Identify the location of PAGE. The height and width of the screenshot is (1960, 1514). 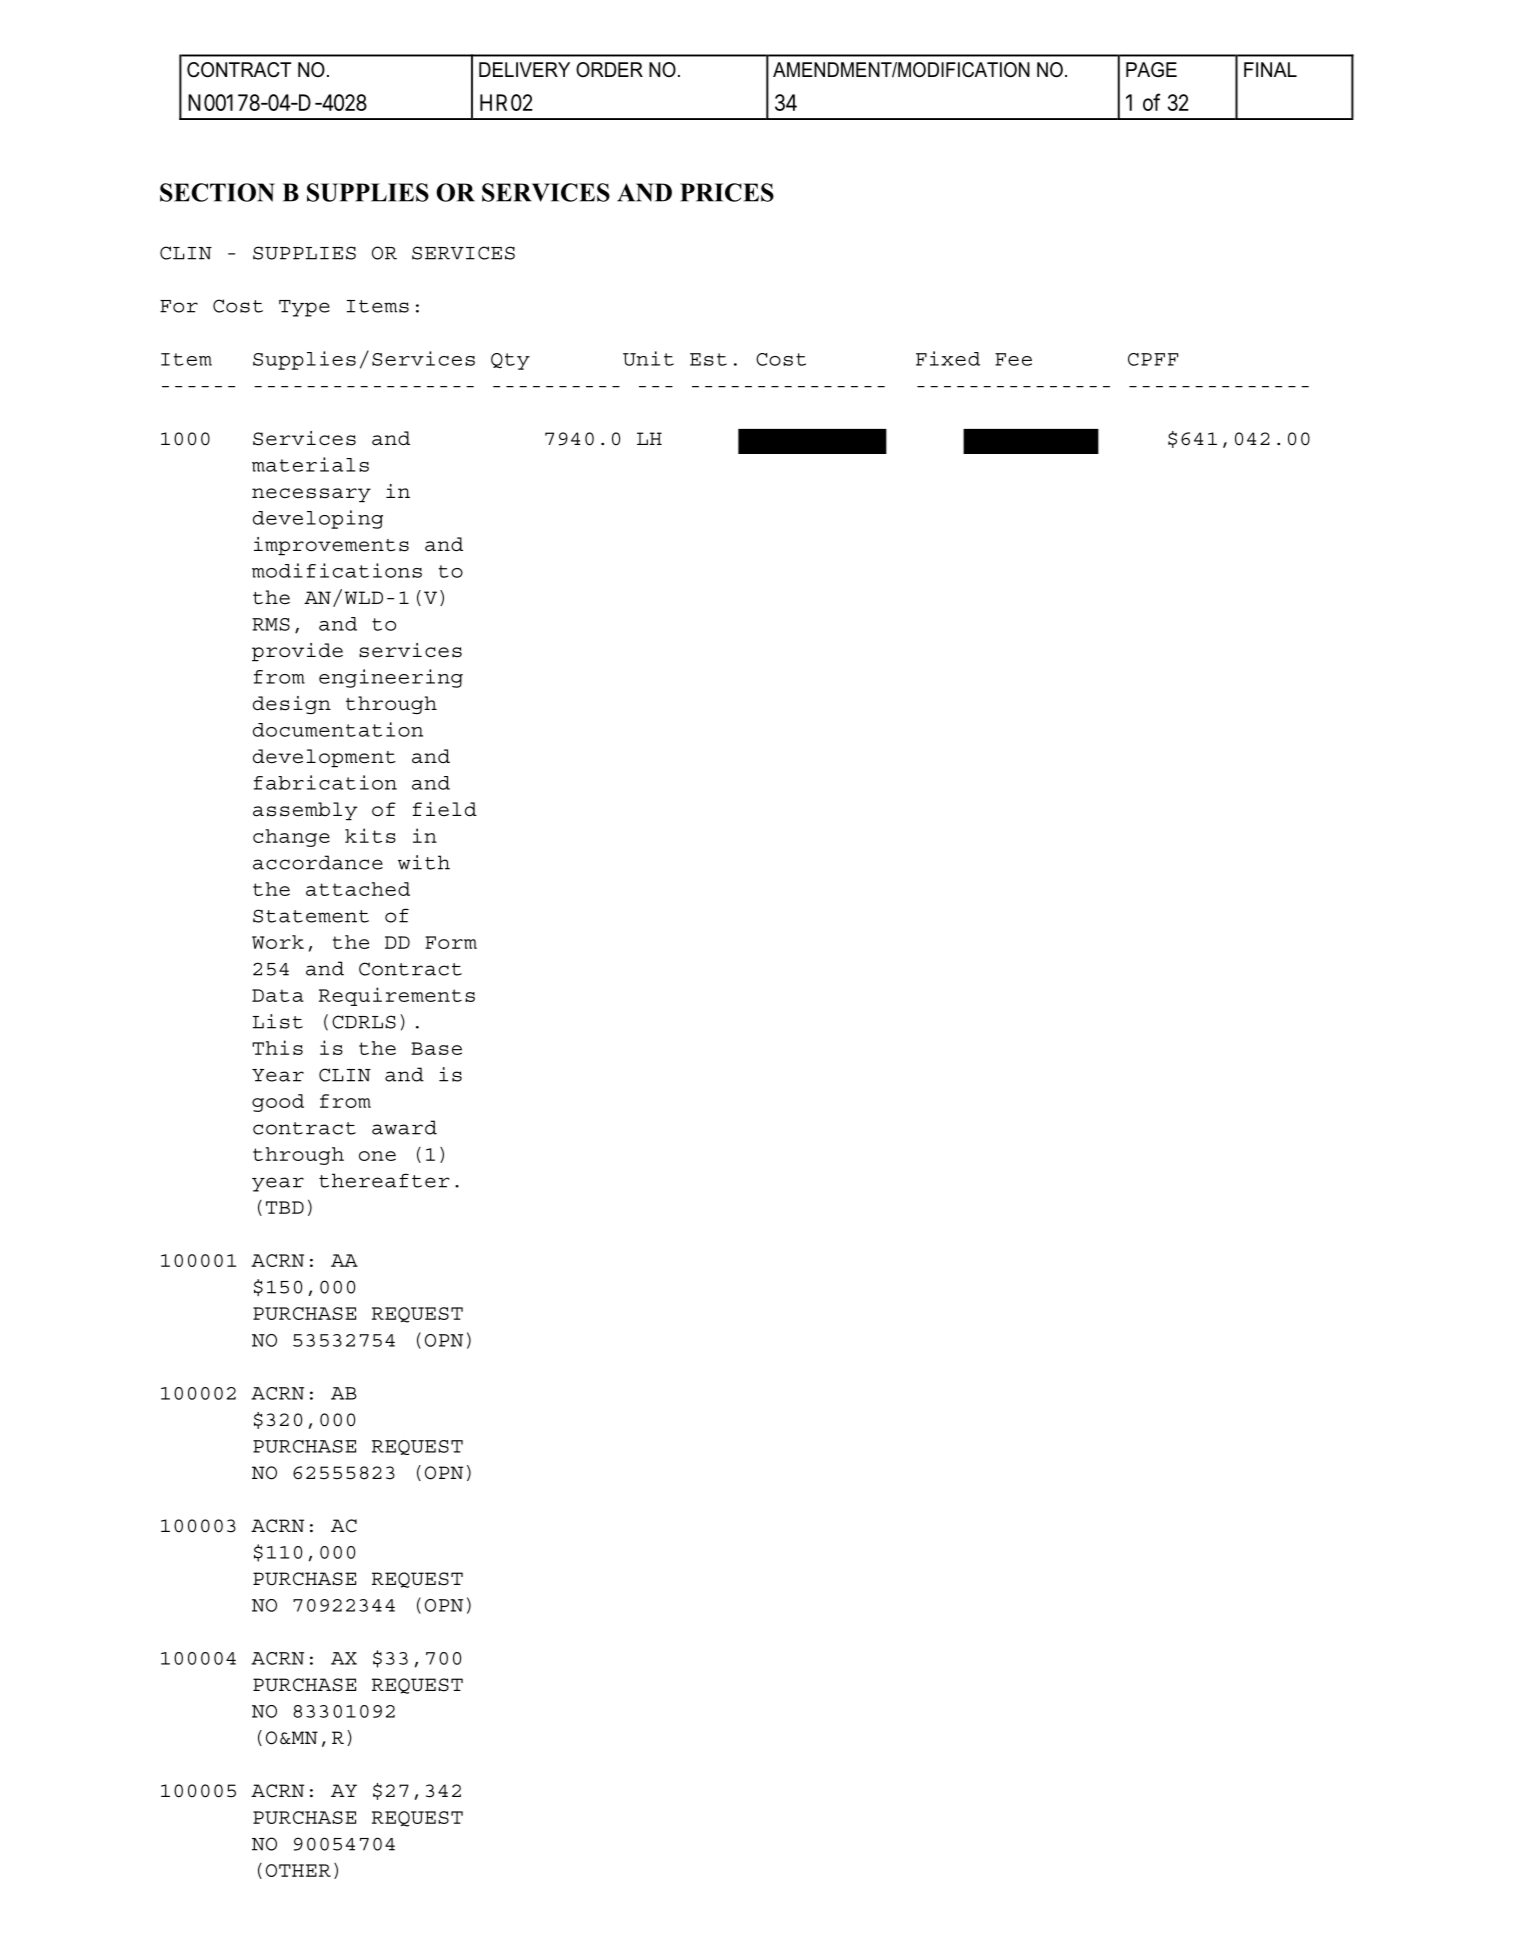
(1151, 70).
